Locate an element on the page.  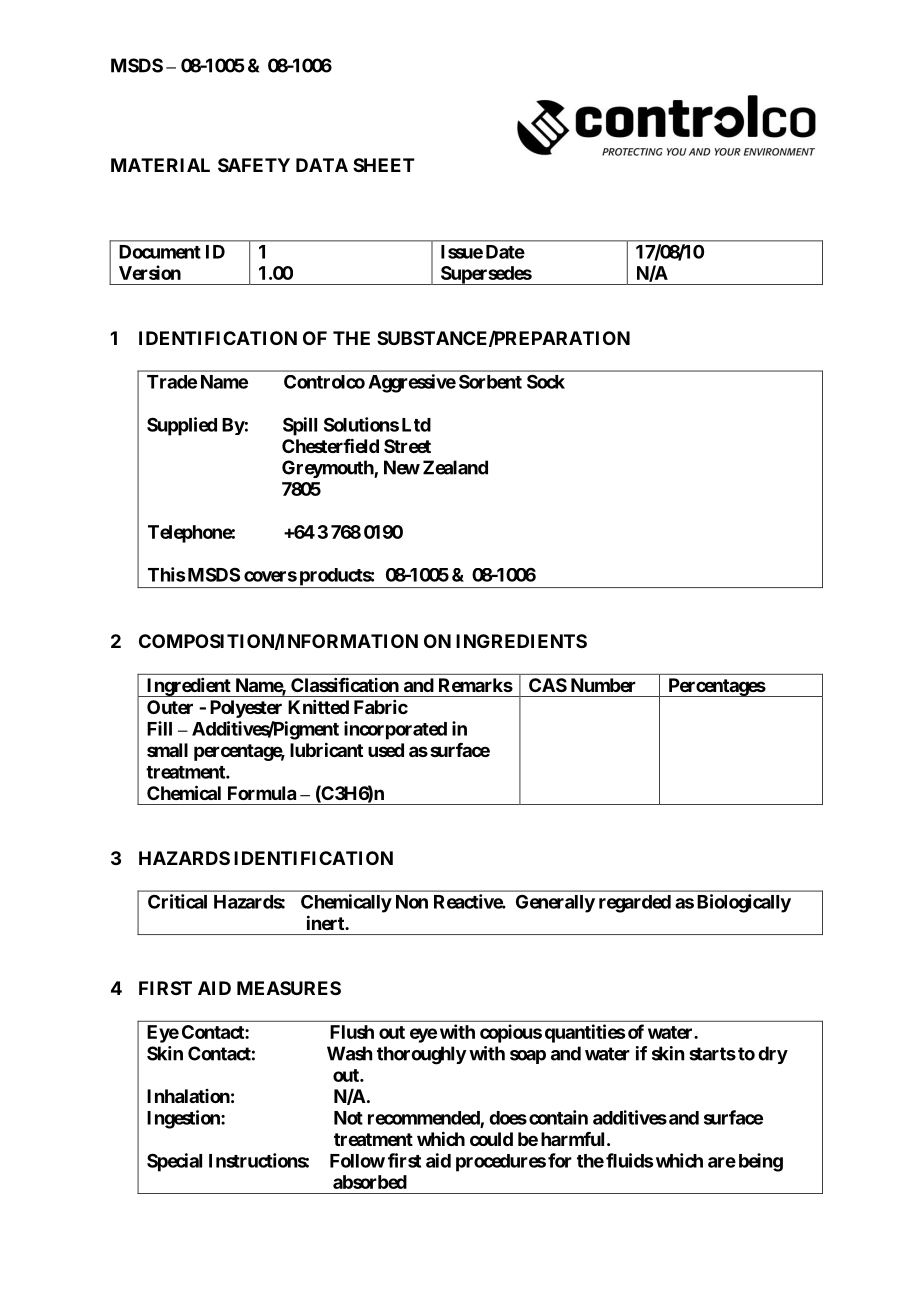
Date is located at coordinates (505, 252).
